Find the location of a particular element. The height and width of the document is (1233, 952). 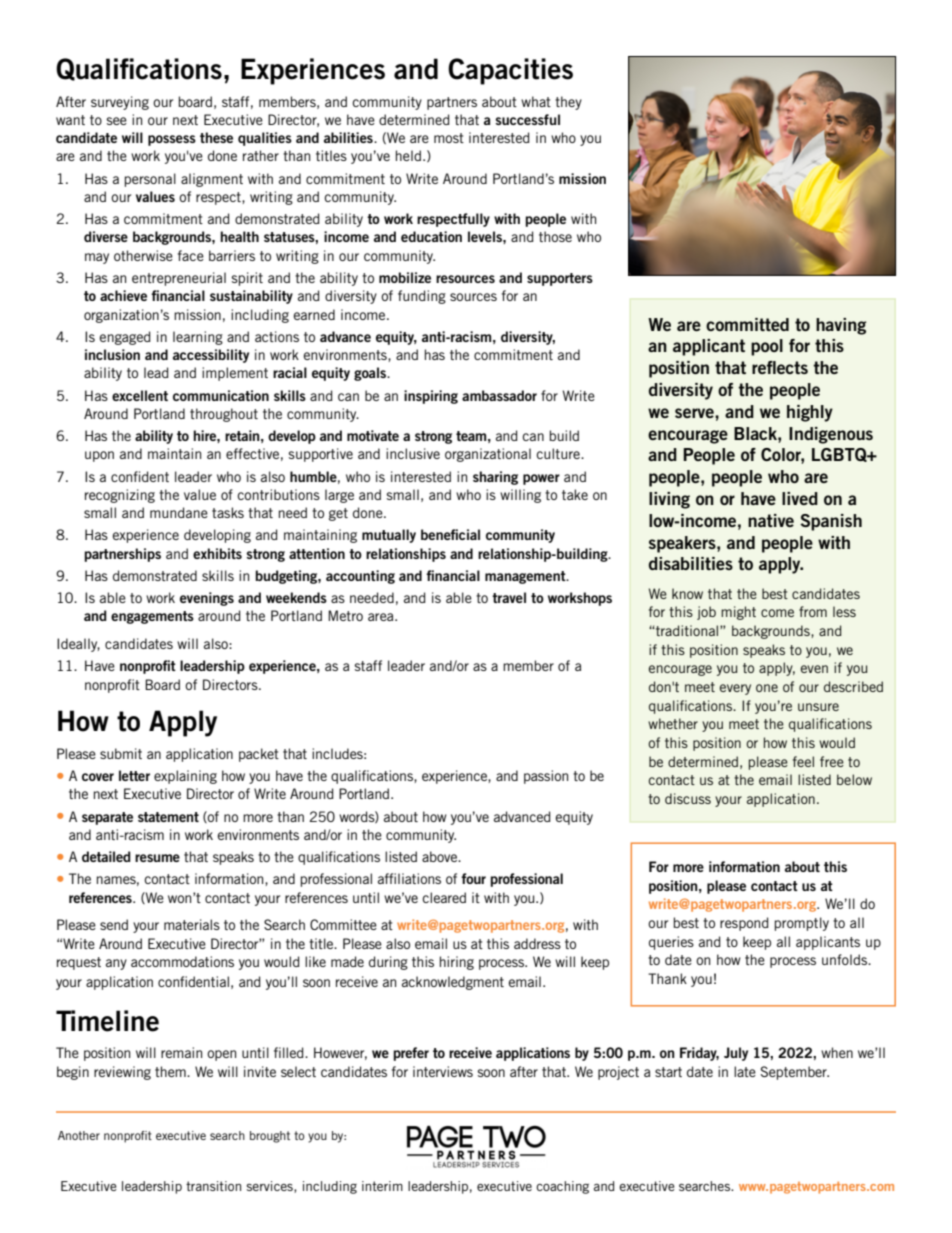

transition is located at coordinates (213, 1186).
